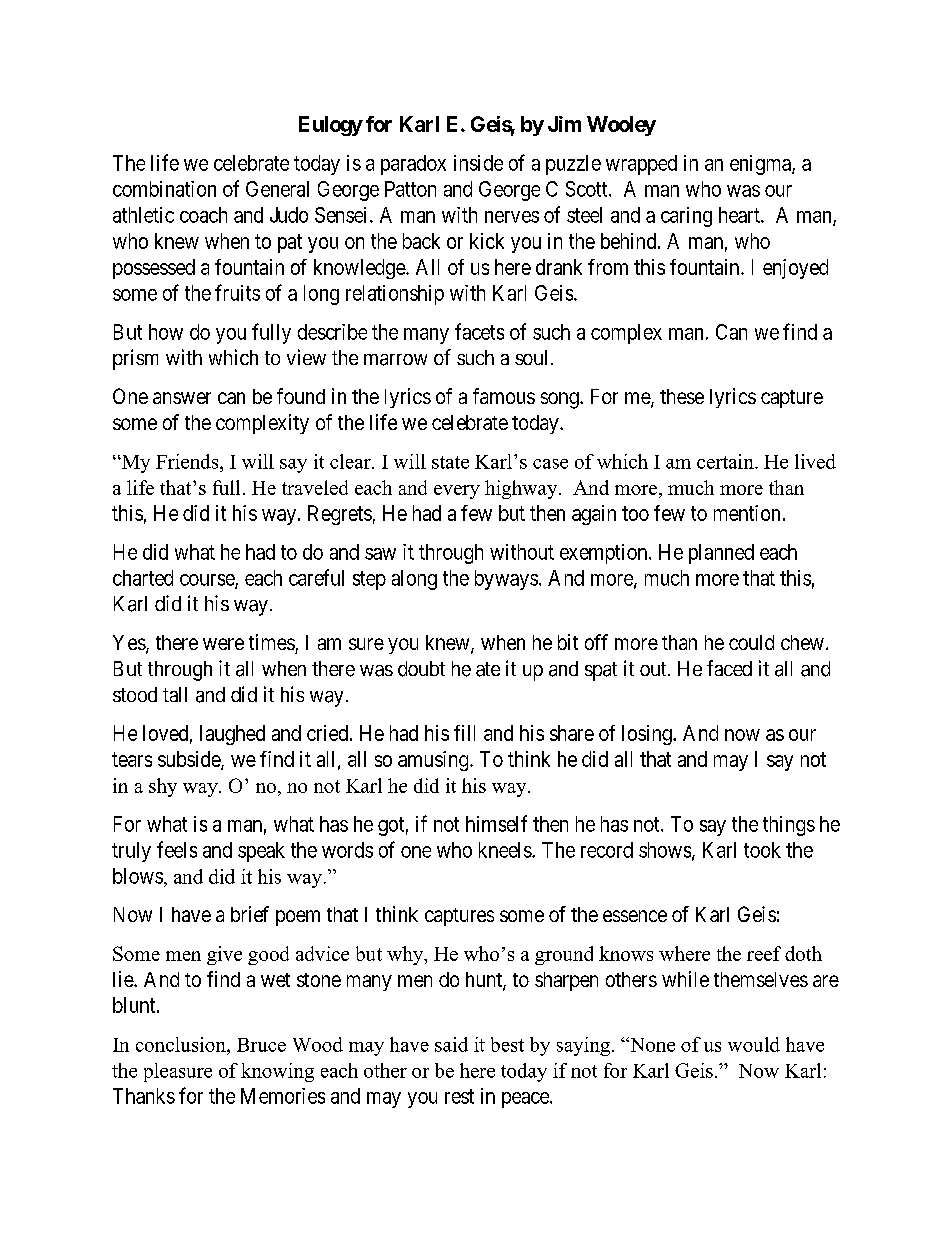 The width and height of the image is (952, 1233). What do you see at coordinates (751, 642) in the image?
I see `could` at bounding box center [751, 642].
